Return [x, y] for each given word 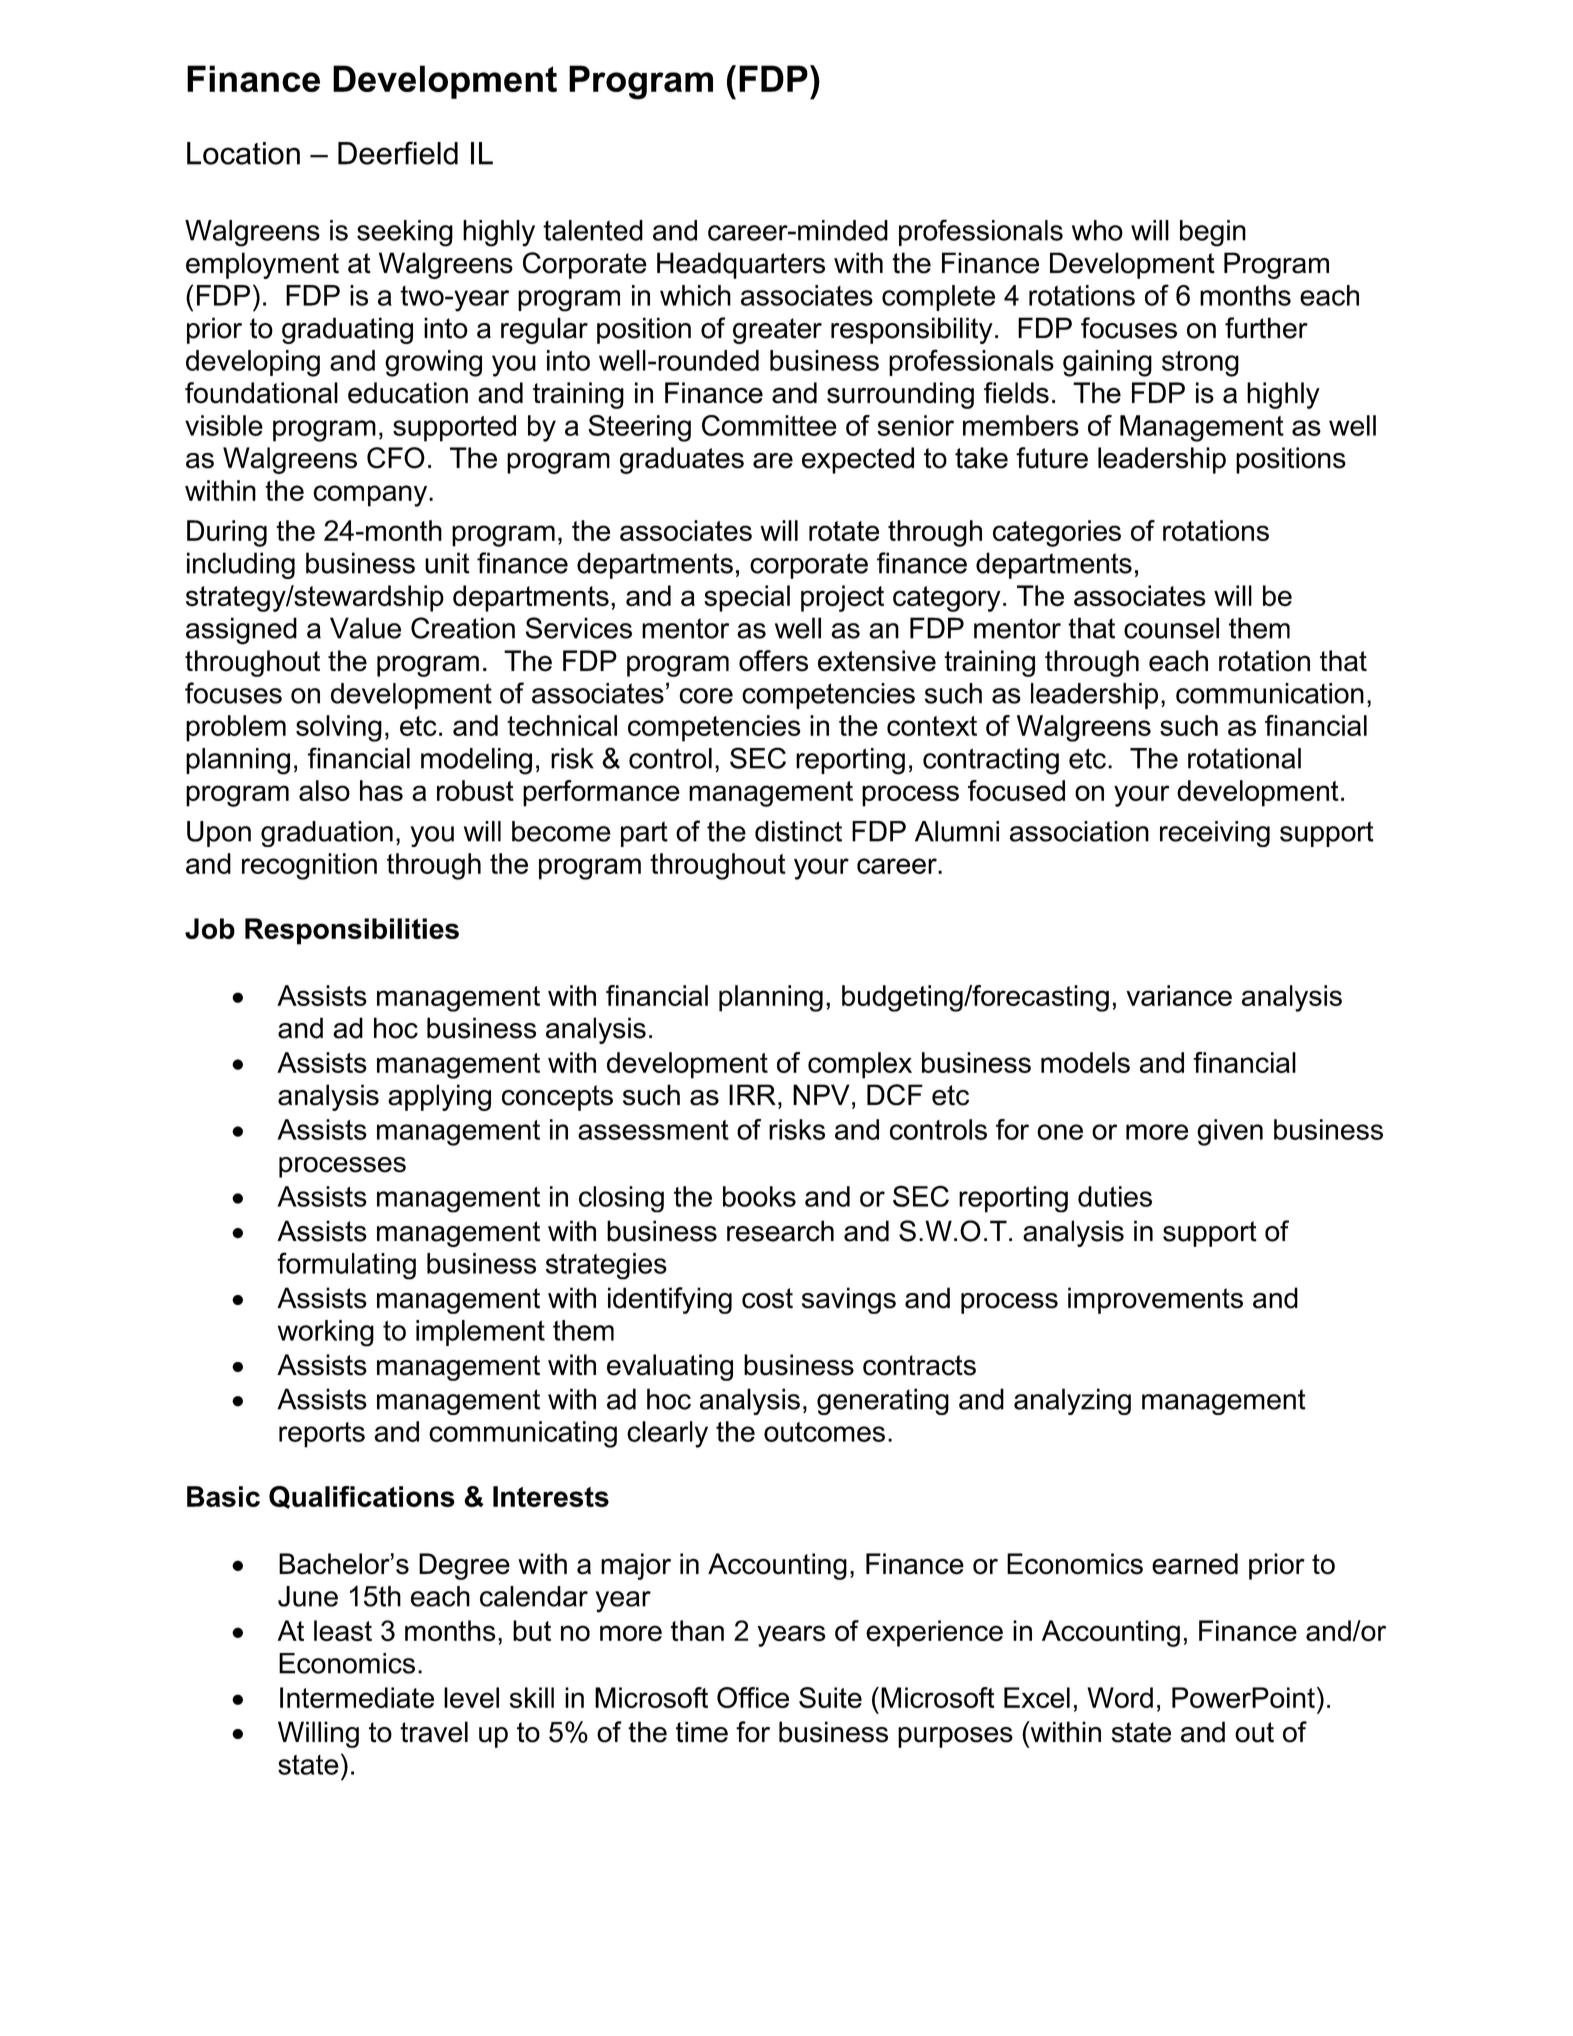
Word [1120, 1697]
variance [1179, 995]
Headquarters [741, 265]
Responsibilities [352, 931]
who [1097, 230]
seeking [405, 233]
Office [753, 1697]
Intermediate [357, 1697]
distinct [798, 831]
